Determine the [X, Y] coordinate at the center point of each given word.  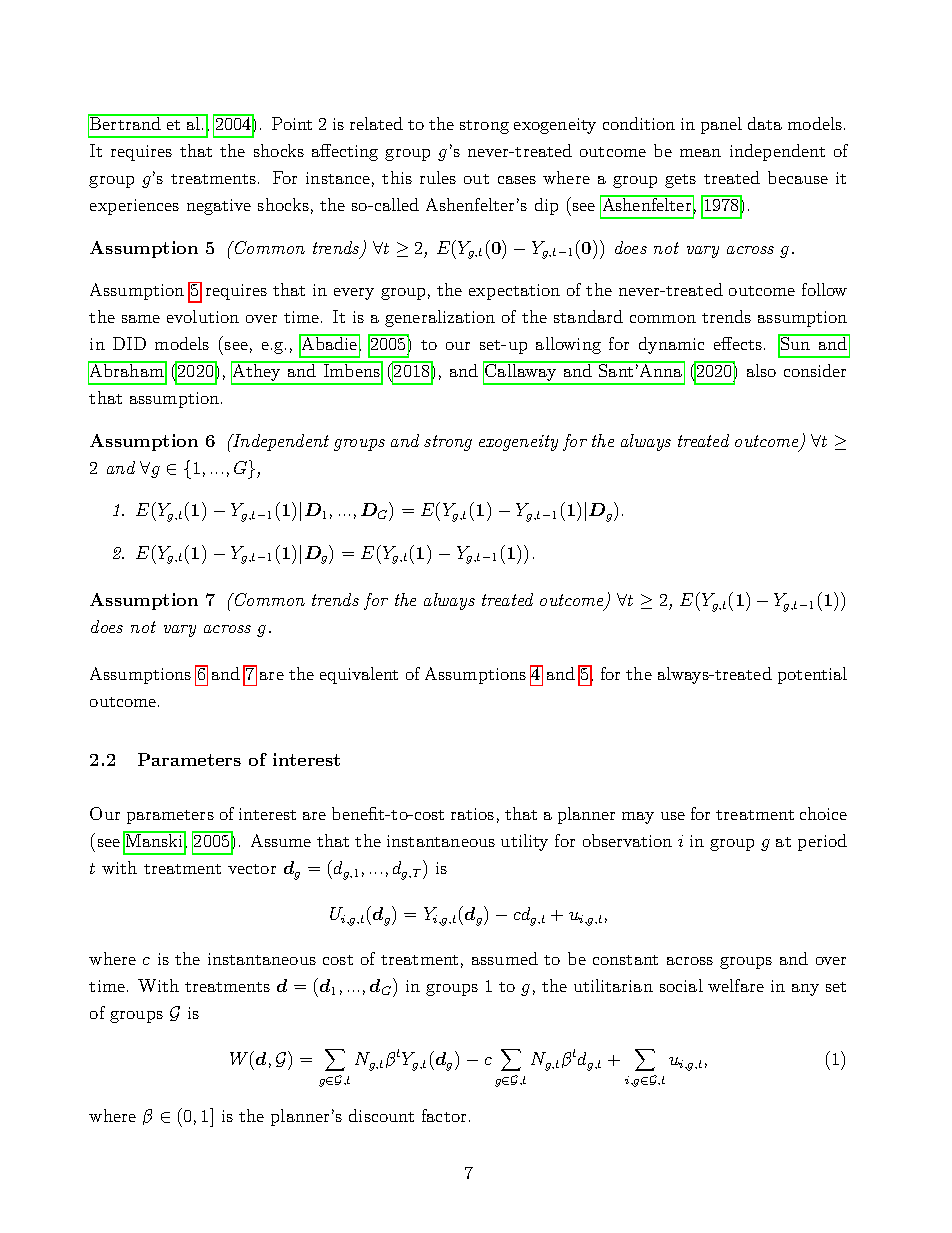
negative [219, 207]
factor [444, 1115]
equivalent [359, 675]
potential [812, 675]
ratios [472, 814]
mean [700, 153]
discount [381, 1115]
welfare [736, 985]
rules [438, 177]
